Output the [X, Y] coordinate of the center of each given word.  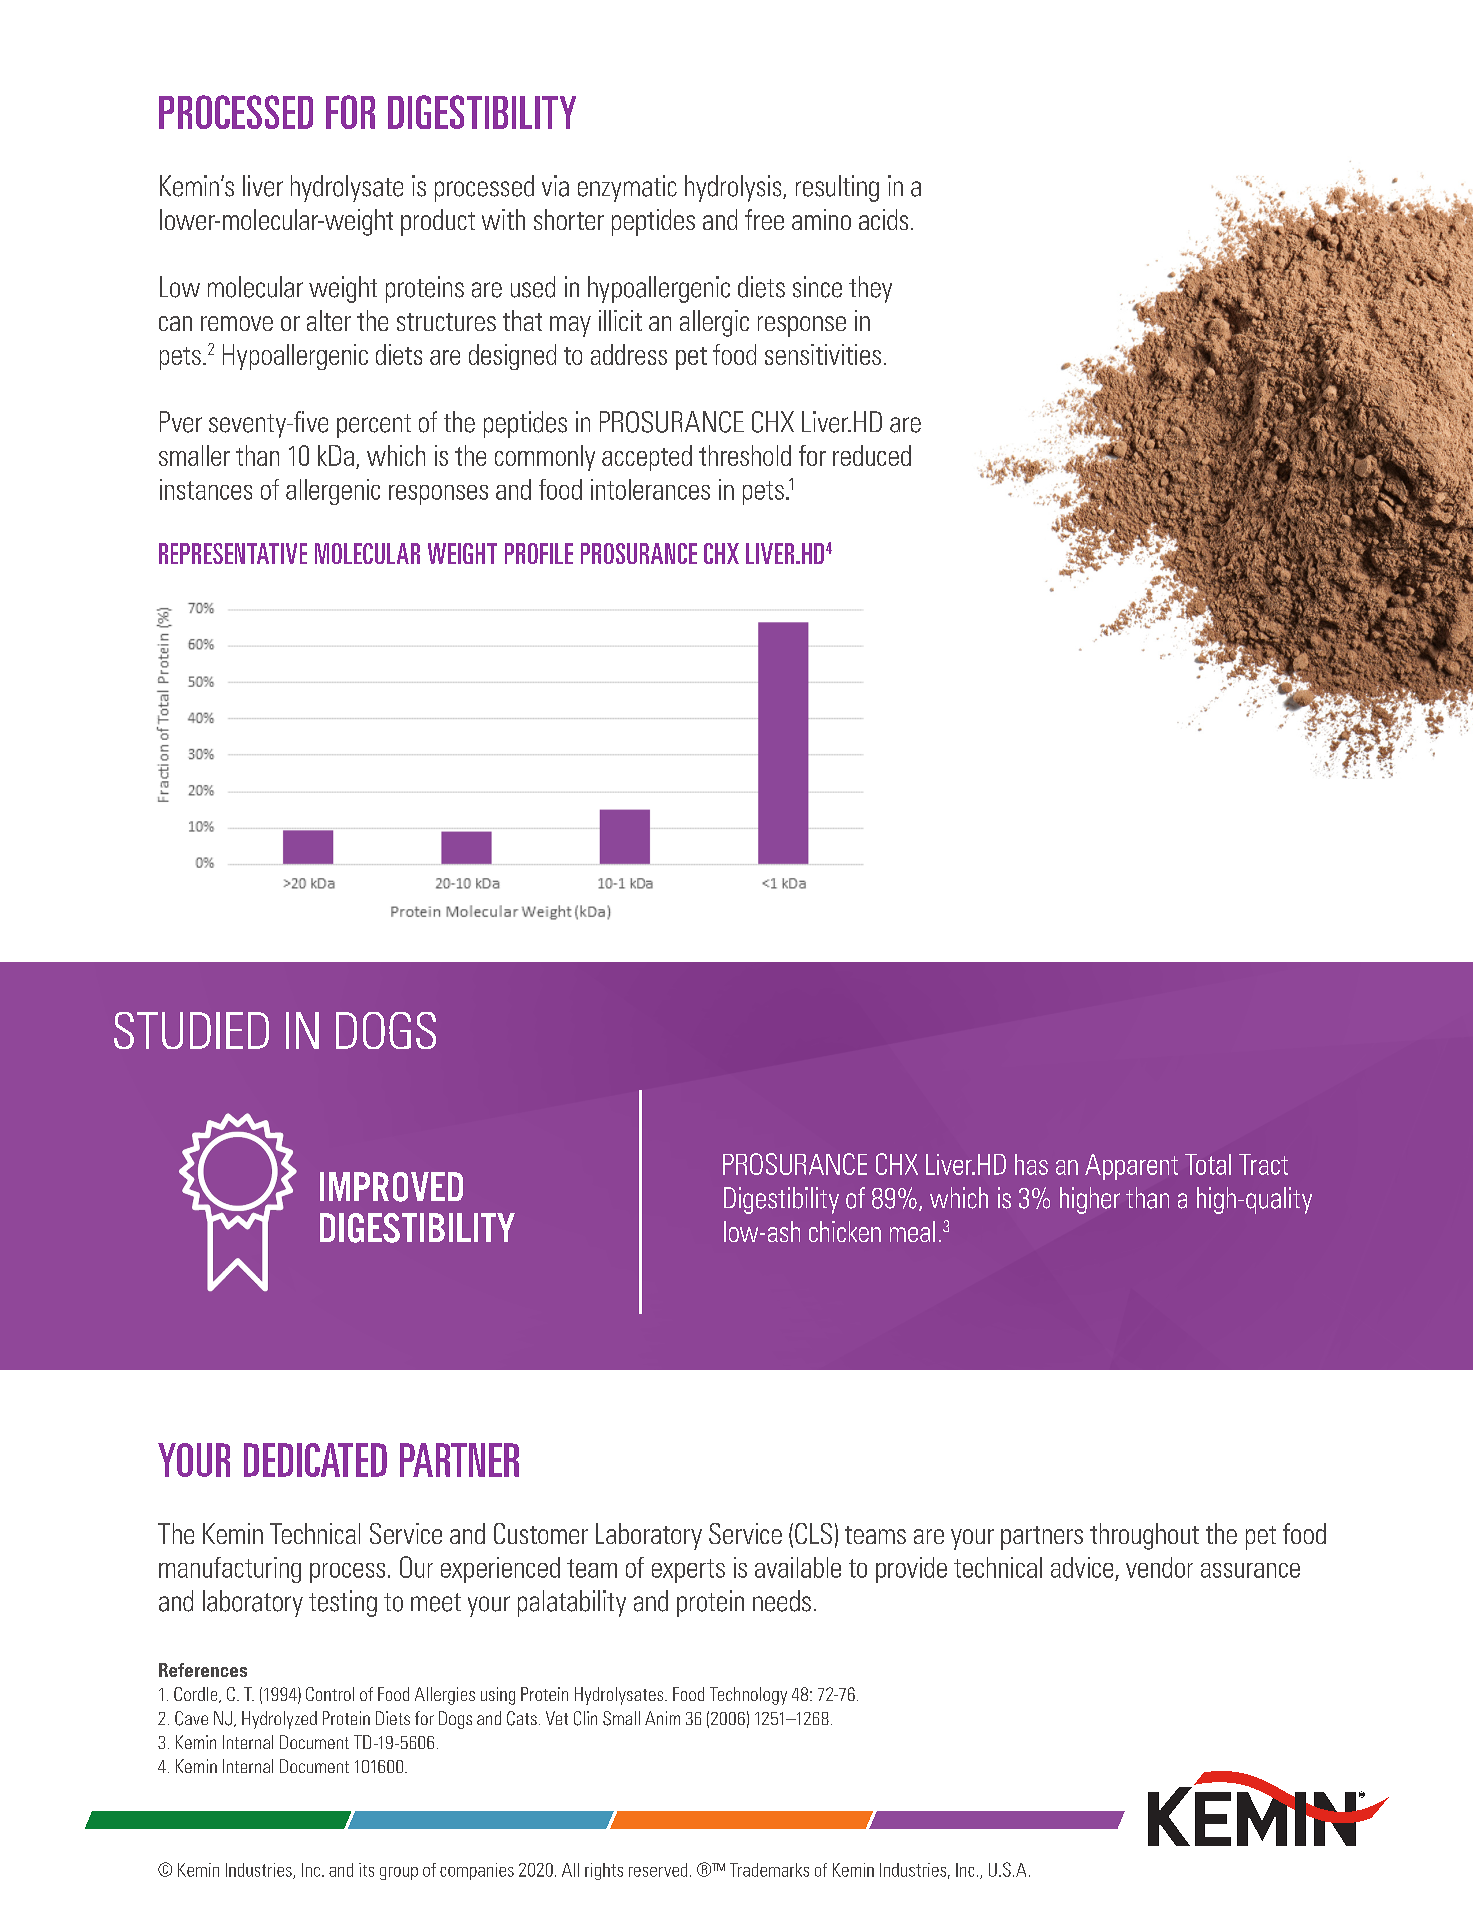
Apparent [1131, 1167]
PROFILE [539, 553]
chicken [845, 1231]
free [764, 219]
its [366, 1870]
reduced [872, 455]
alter [329, 320]
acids [883, 219]
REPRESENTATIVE [233, 553]
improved [391, 1187]
